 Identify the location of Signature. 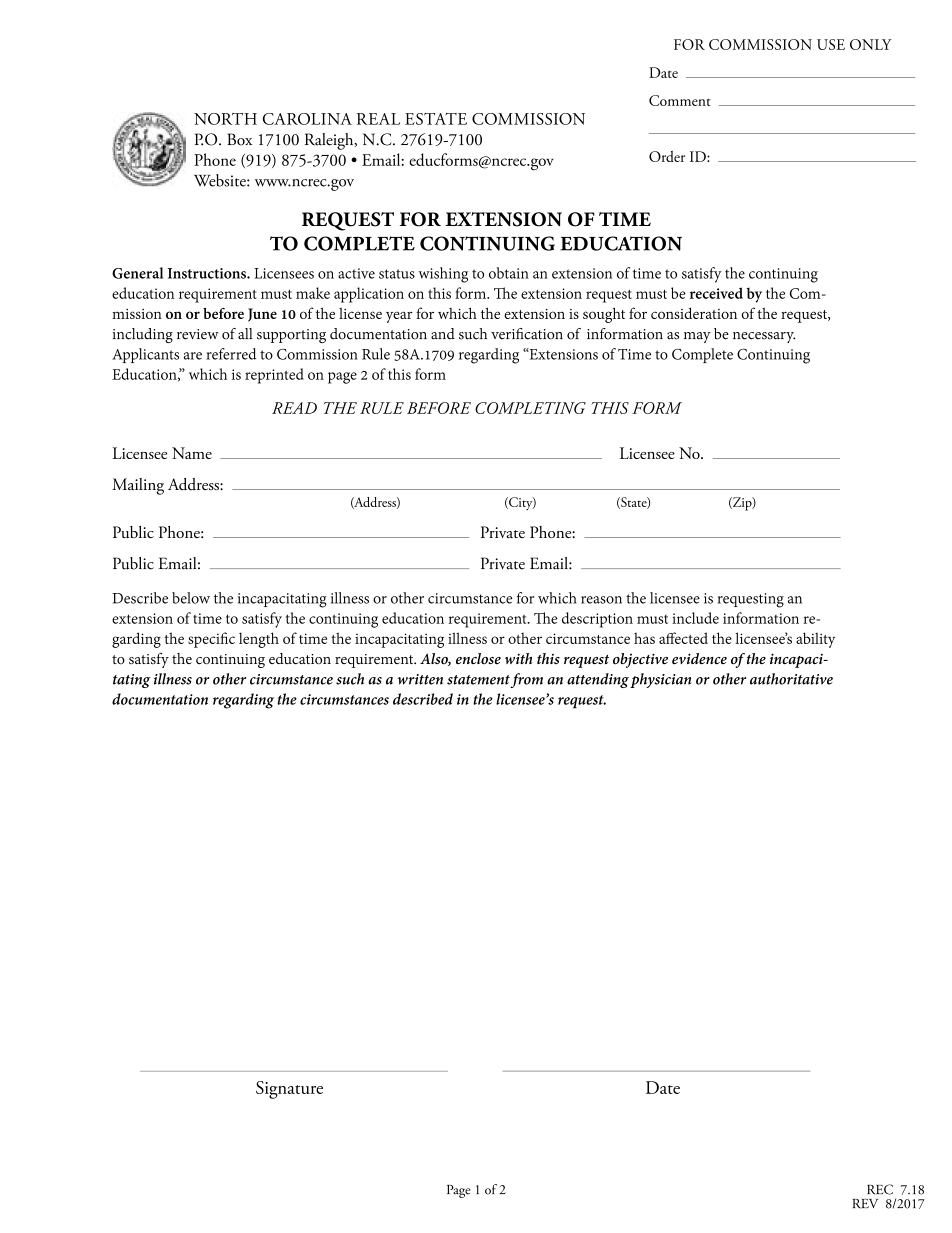
(289, 1090).
